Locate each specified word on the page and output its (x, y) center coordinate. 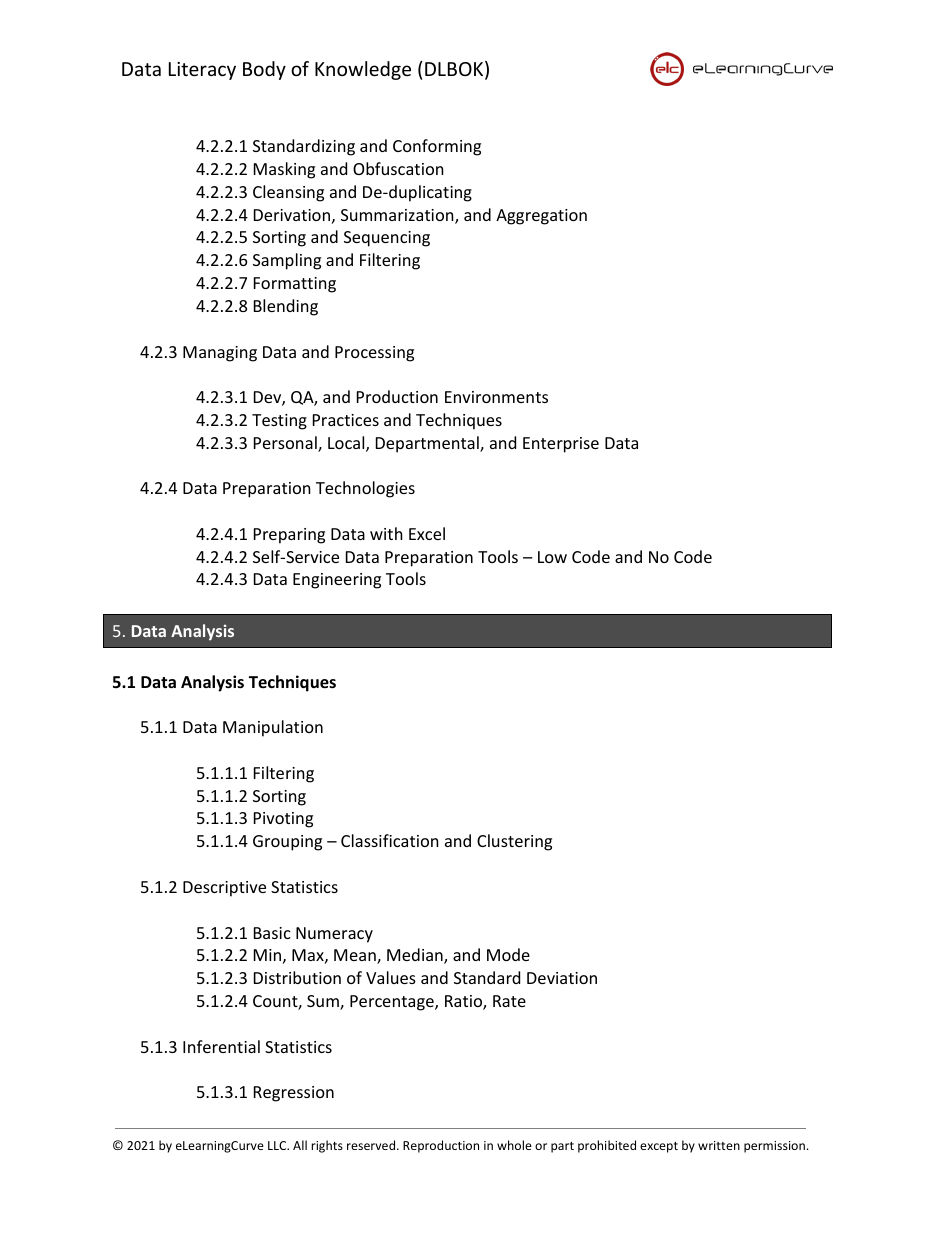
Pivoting (283, 820)
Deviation (562, 978)
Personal (286, 444)
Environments (496, 397)
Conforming (437, 147)
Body (264, 70)
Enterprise (561, 445)
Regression (294, 1094)
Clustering (514, 842)
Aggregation (541, 217)
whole (514, 1145)
